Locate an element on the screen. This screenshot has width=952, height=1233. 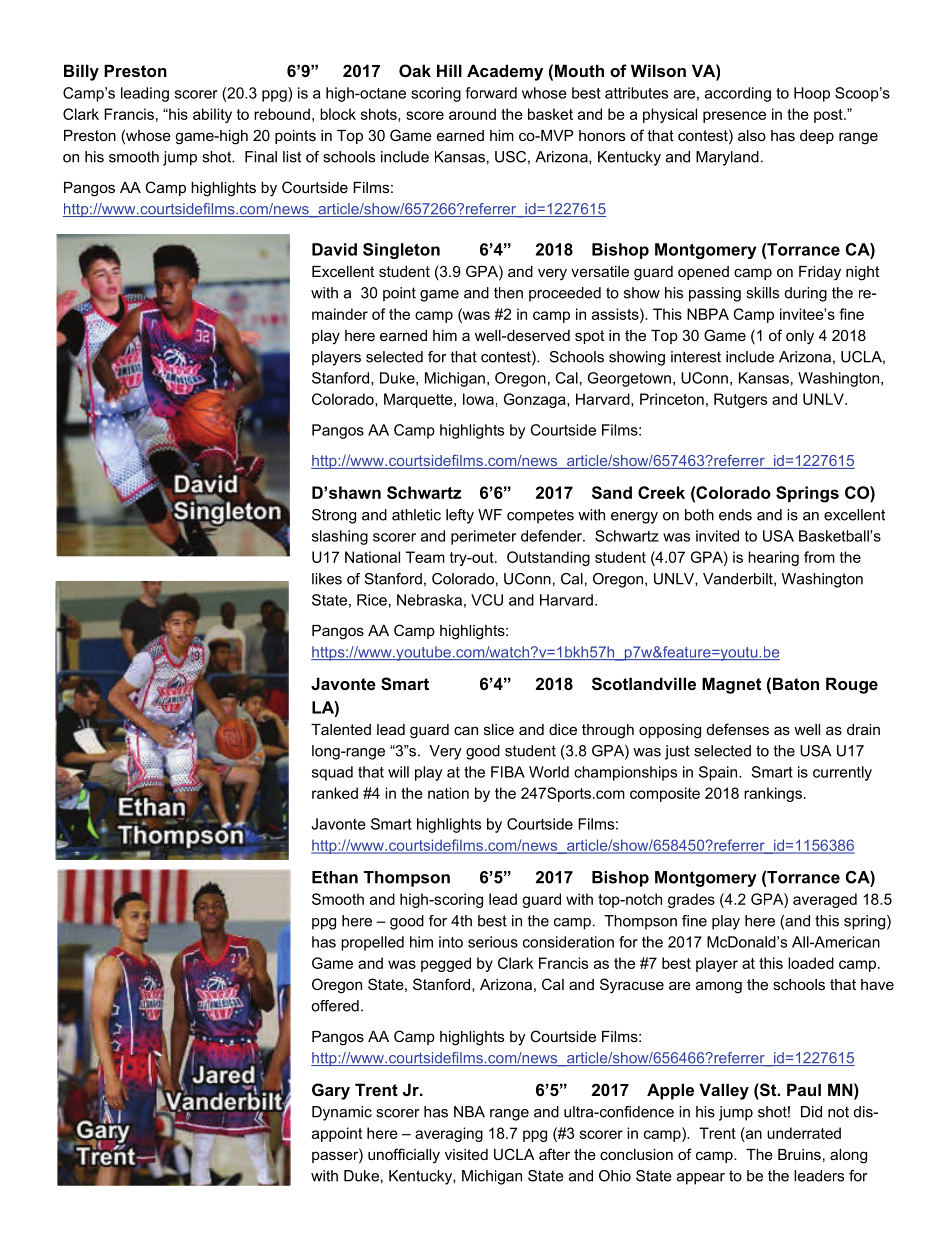
ability is located at coordinates (212, 115).
